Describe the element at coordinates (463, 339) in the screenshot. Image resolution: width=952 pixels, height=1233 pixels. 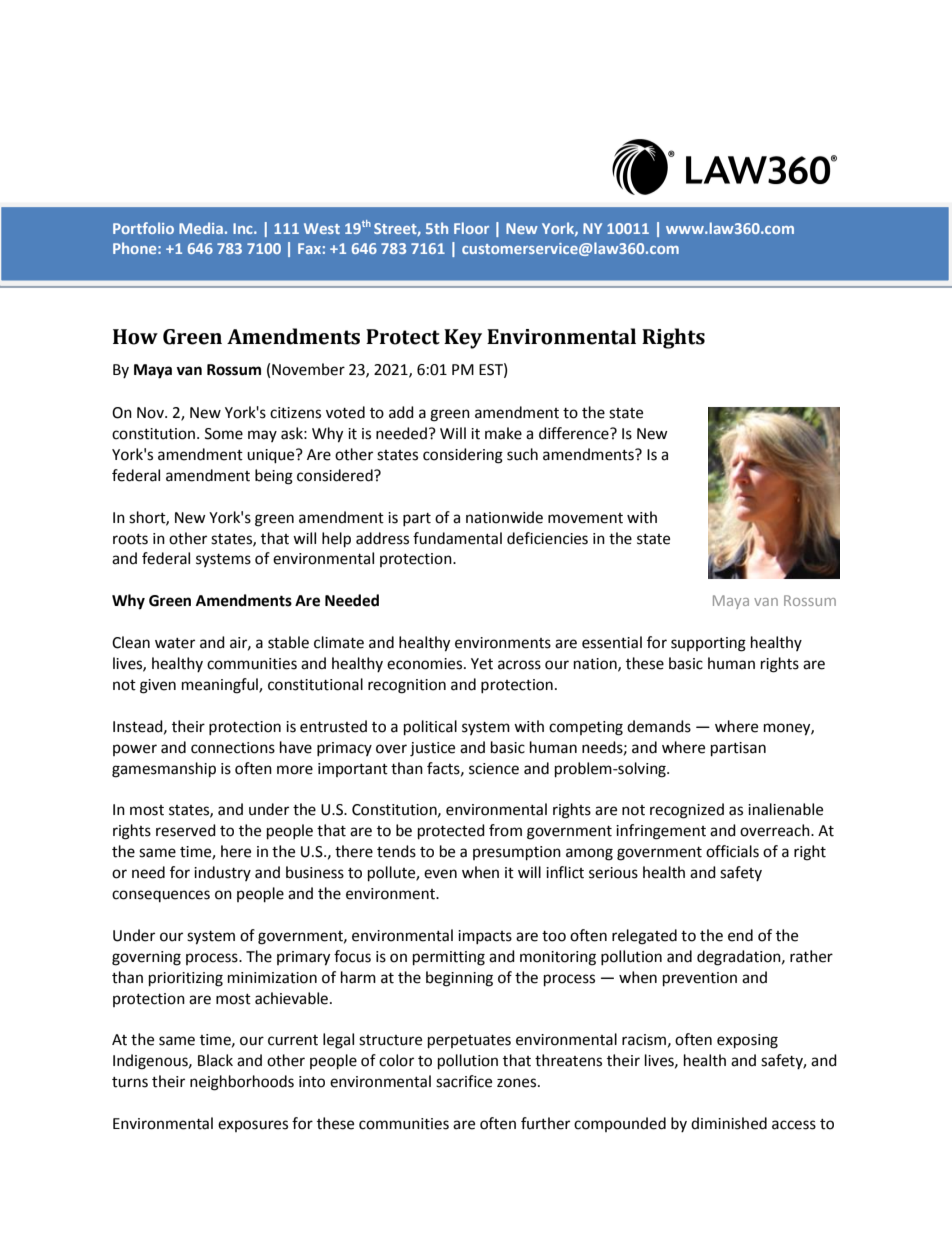
I see `Key` at that location.
